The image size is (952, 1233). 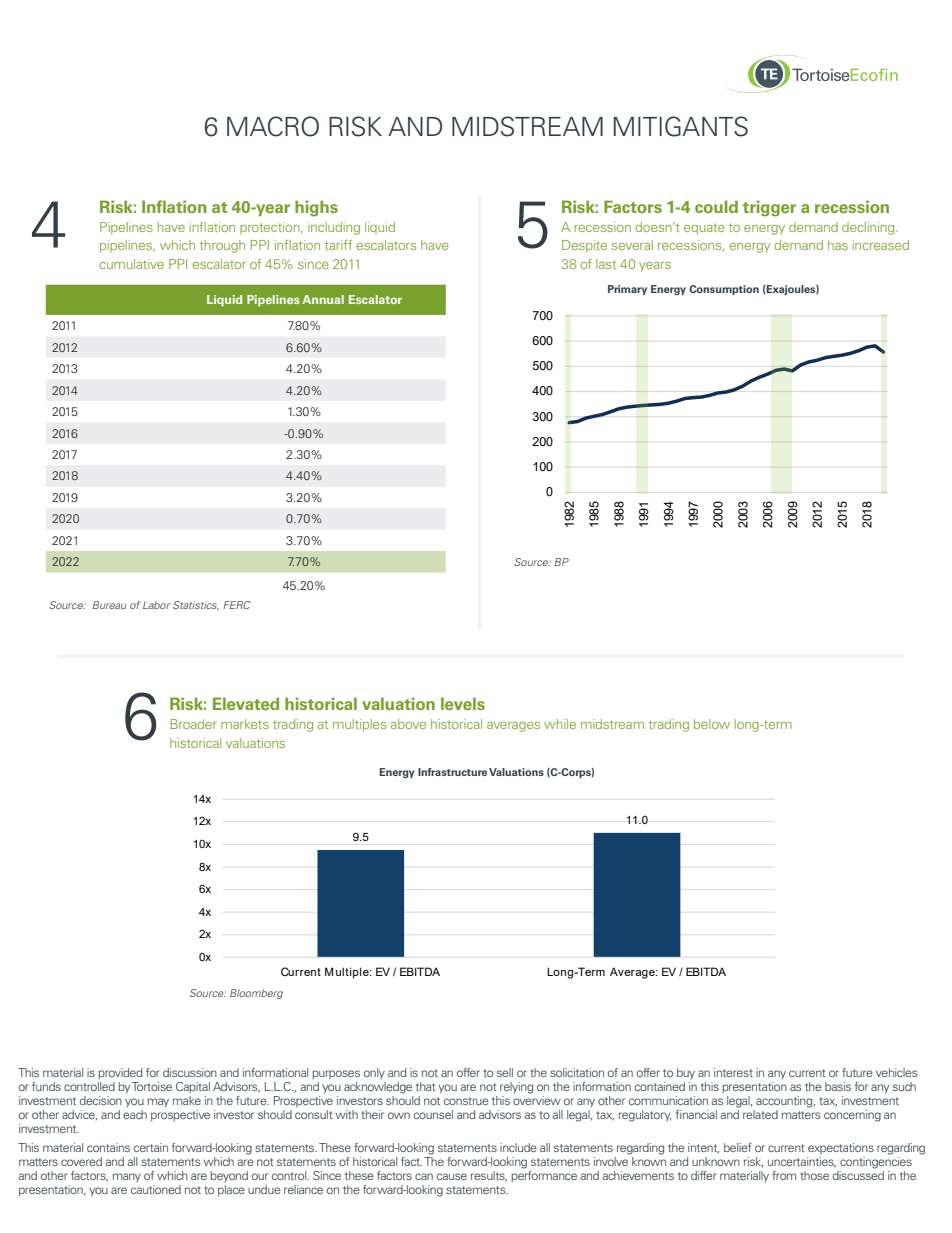 What do you see at coordinates (316, 208) in the screenshot?
I see `highs` at bounding box center [316, 208].
